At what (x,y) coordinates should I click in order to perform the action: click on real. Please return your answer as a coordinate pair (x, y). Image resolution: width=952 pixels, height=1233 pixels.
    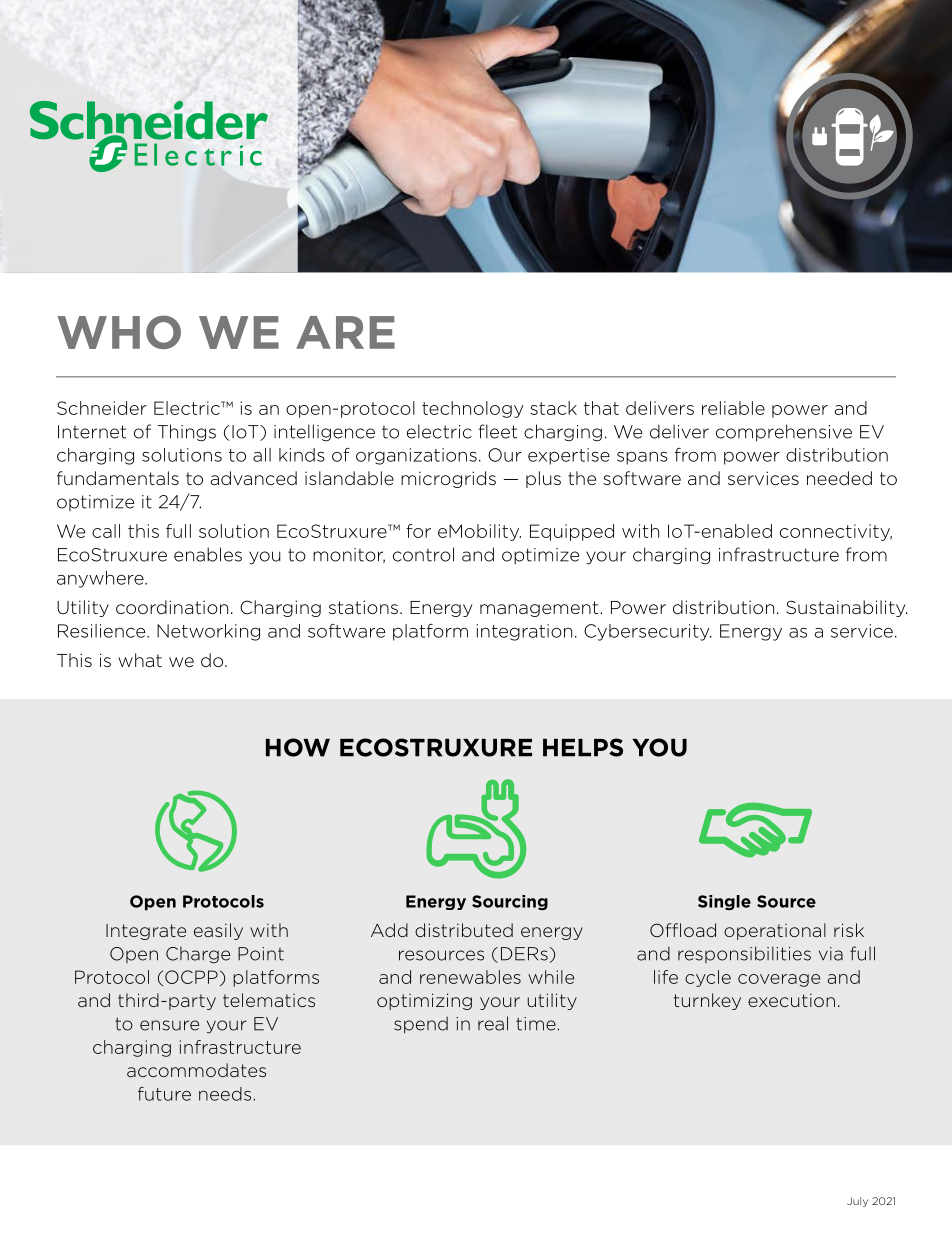
    Looking at the image, I should click on (493, 1023).
